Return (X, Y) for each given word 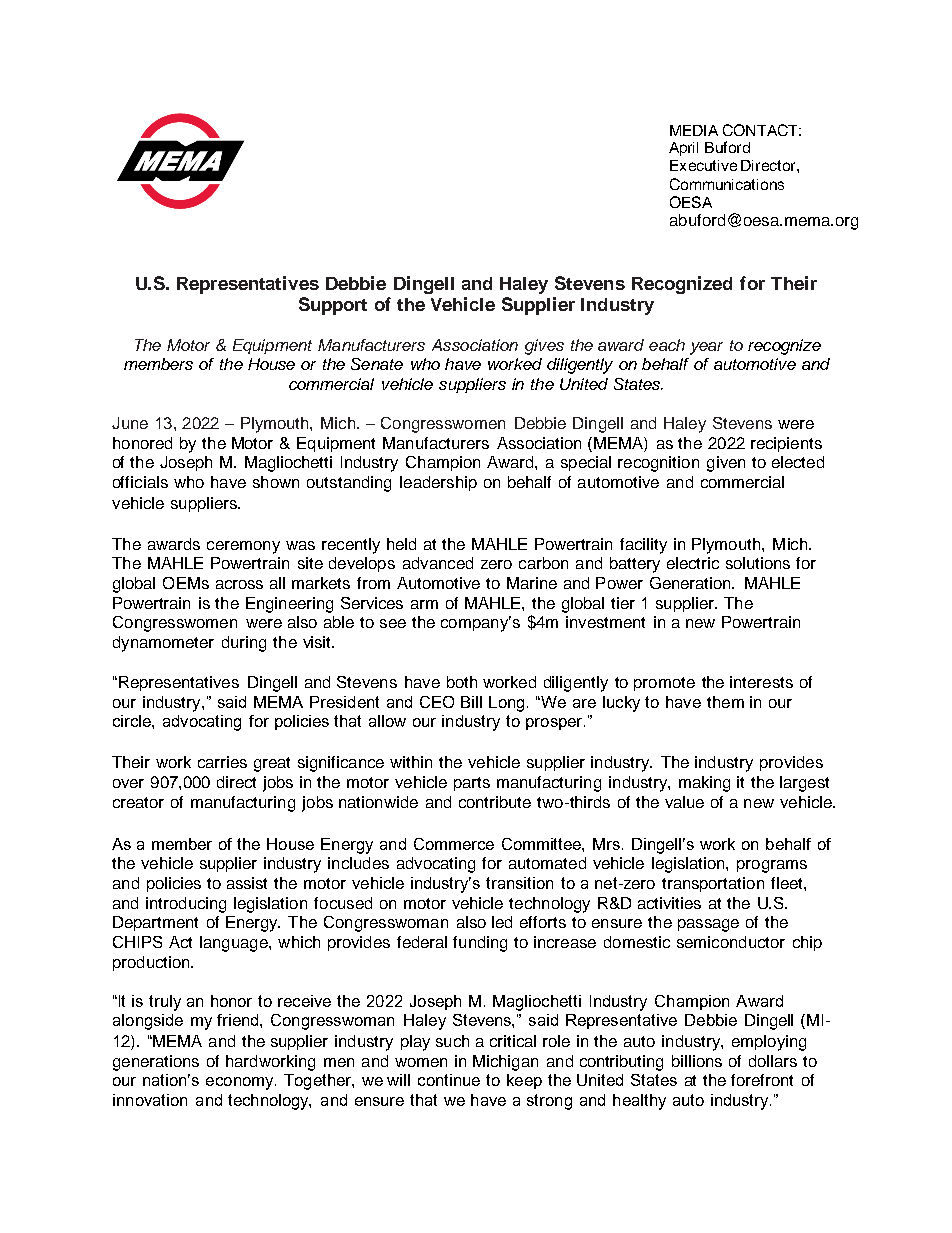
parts (472, 784)
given (726, 464)
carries (222, 762)
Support (333, 306)
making (704, 784)
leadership (438, 483)
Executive (703, 165)
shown (276, 482)
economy (241, 1083)
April (683, 149)
